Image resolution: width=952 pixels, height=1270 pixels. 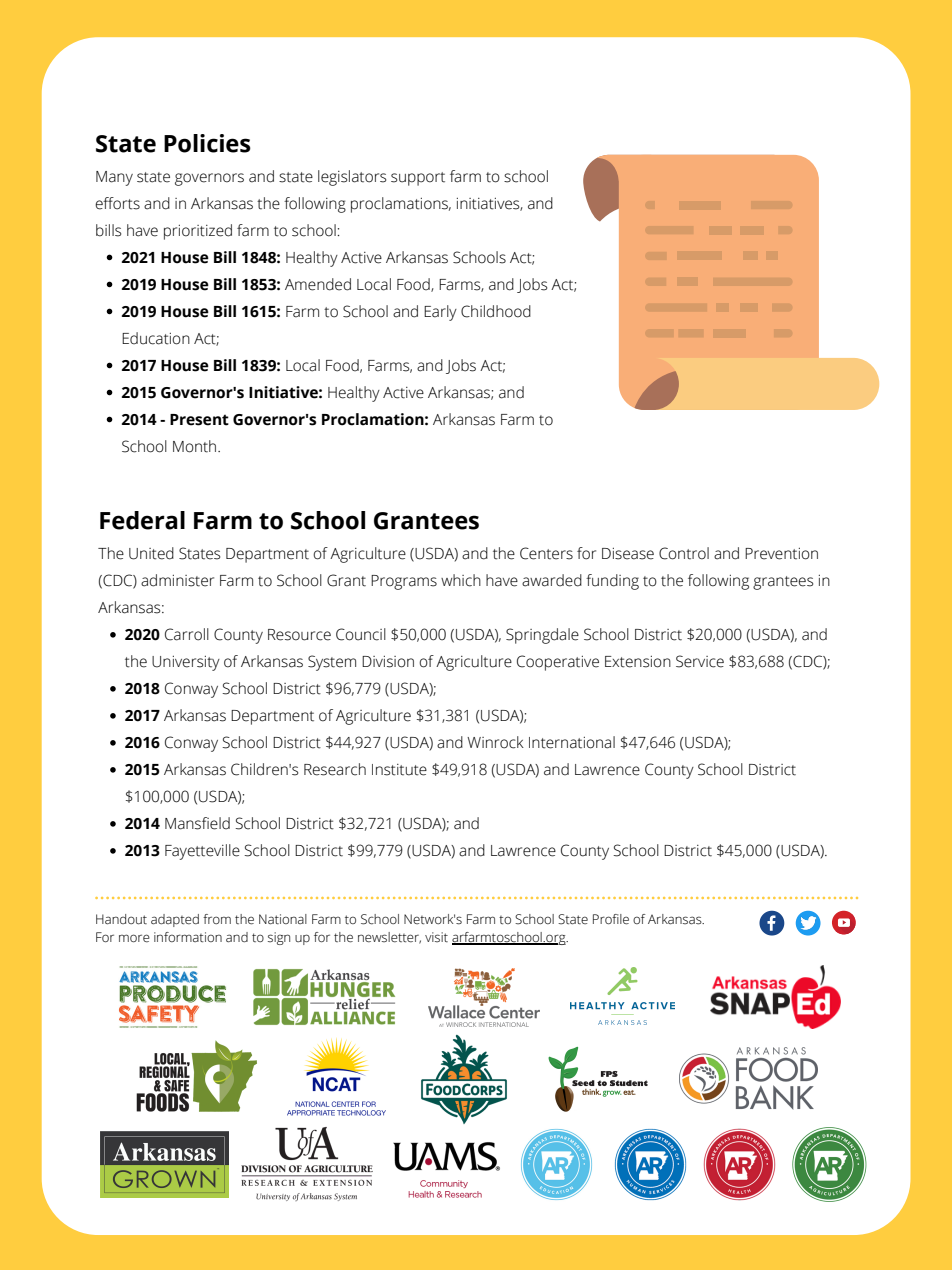 I want to click on Service, so click(x=700, y=661).
